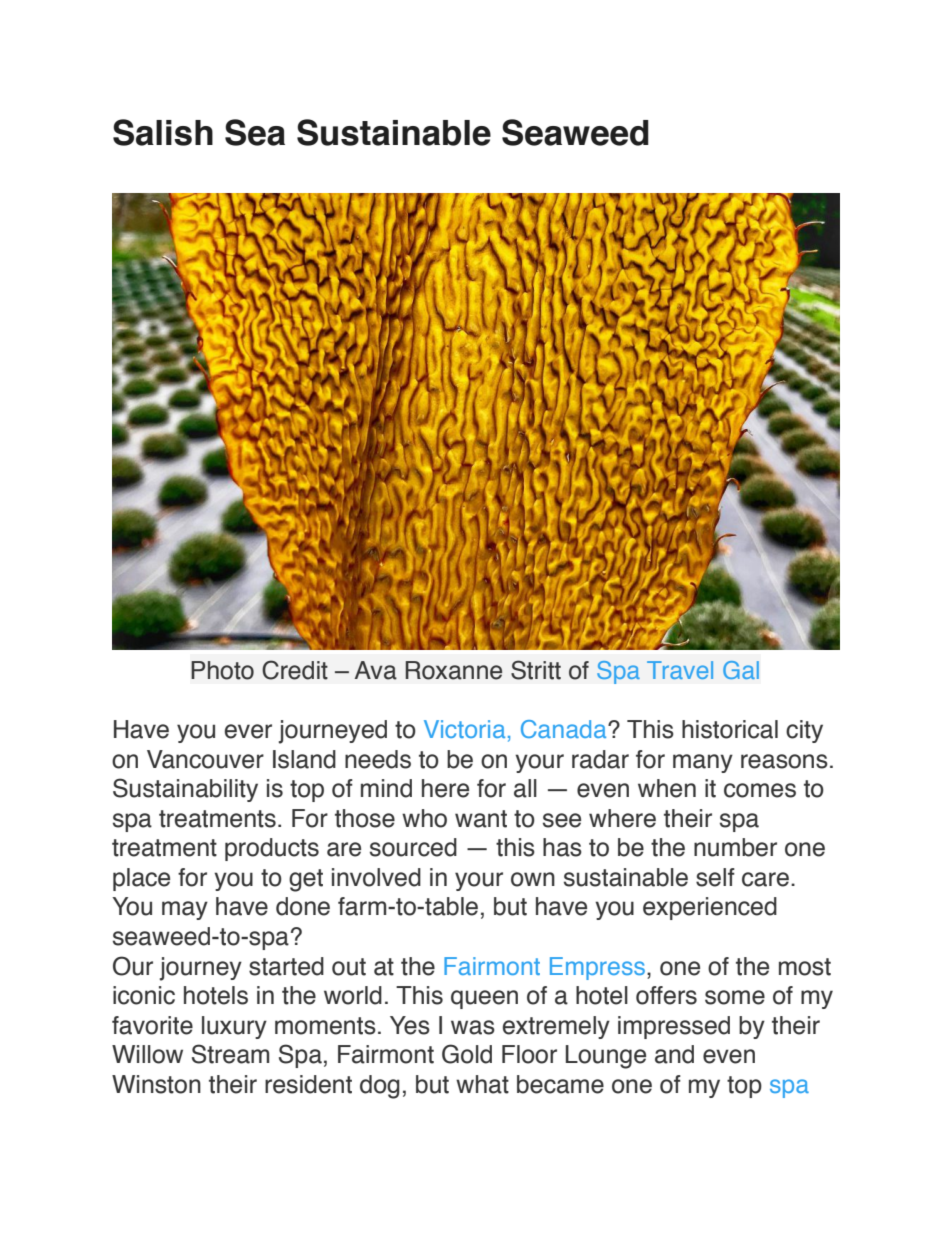 The image size is (952, 1233). I want to click on Roxanne, so click(454, 670).
